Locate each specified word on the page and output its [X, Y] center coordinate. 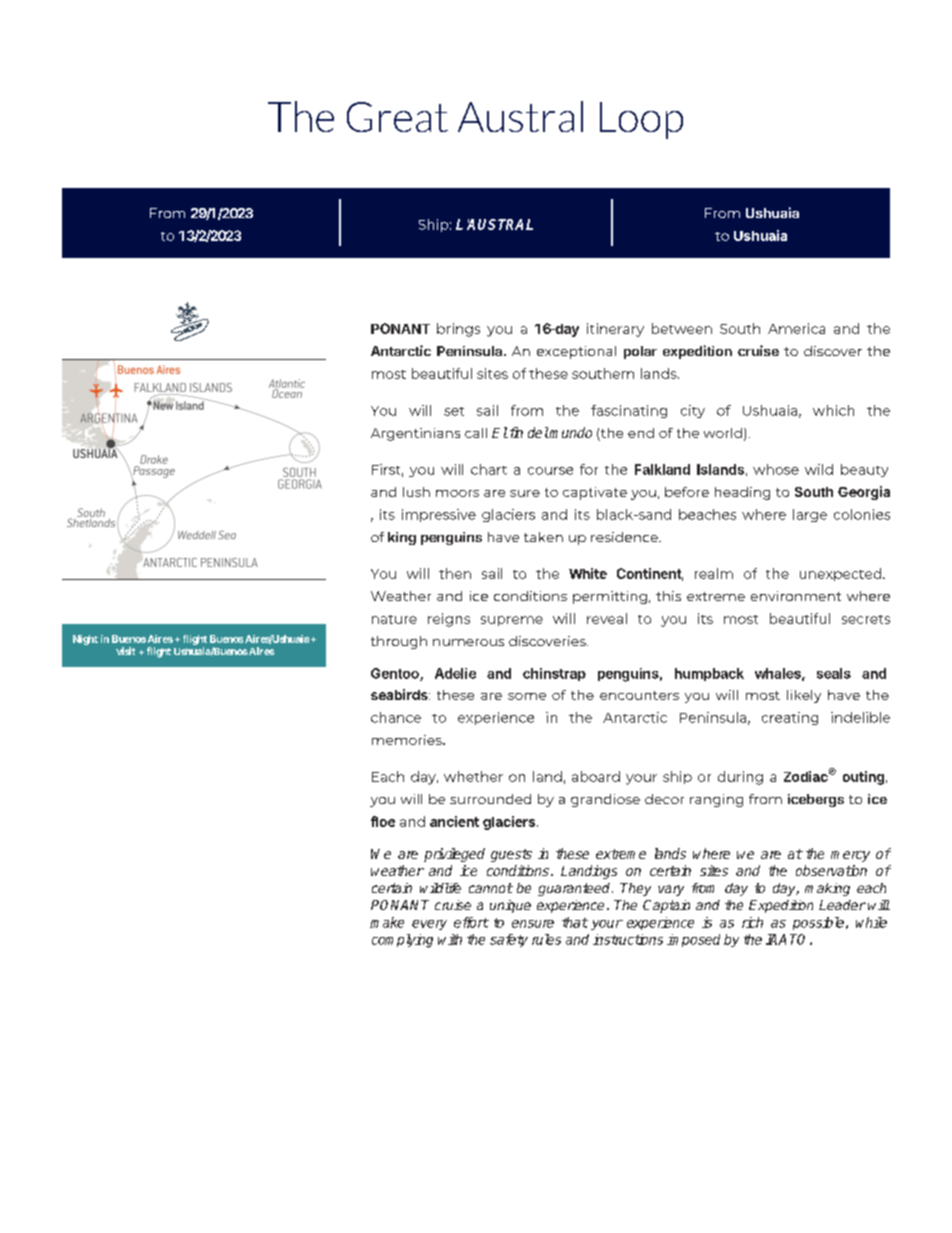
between [682, 328]
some [527, 696]
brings [458, 330]
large [810, 515]
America [796, 328]
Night [85, 640]
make [387, 922]
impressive [439, 515]
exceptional [576, 352]
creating [790, 718]
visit [125, 651]
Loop [641, 120]
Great [397, 117]
